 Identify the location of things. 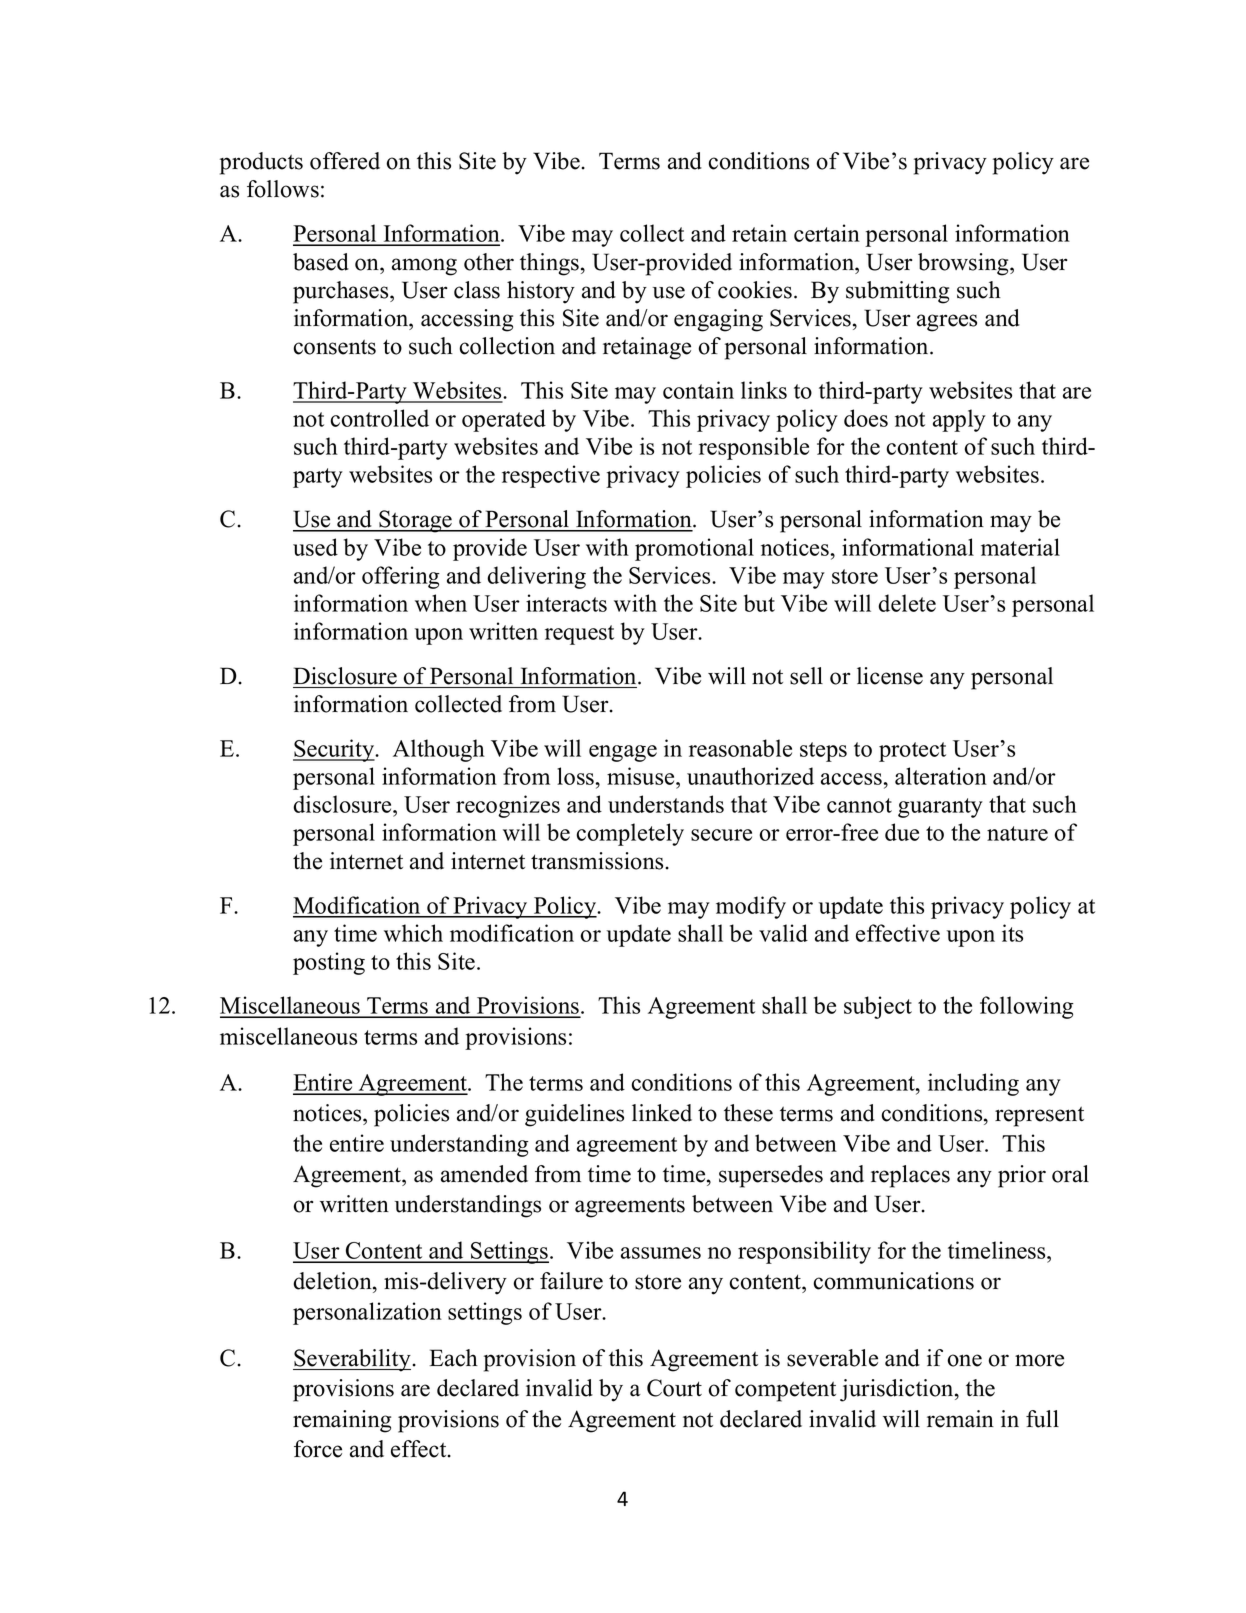
(549, 264).
